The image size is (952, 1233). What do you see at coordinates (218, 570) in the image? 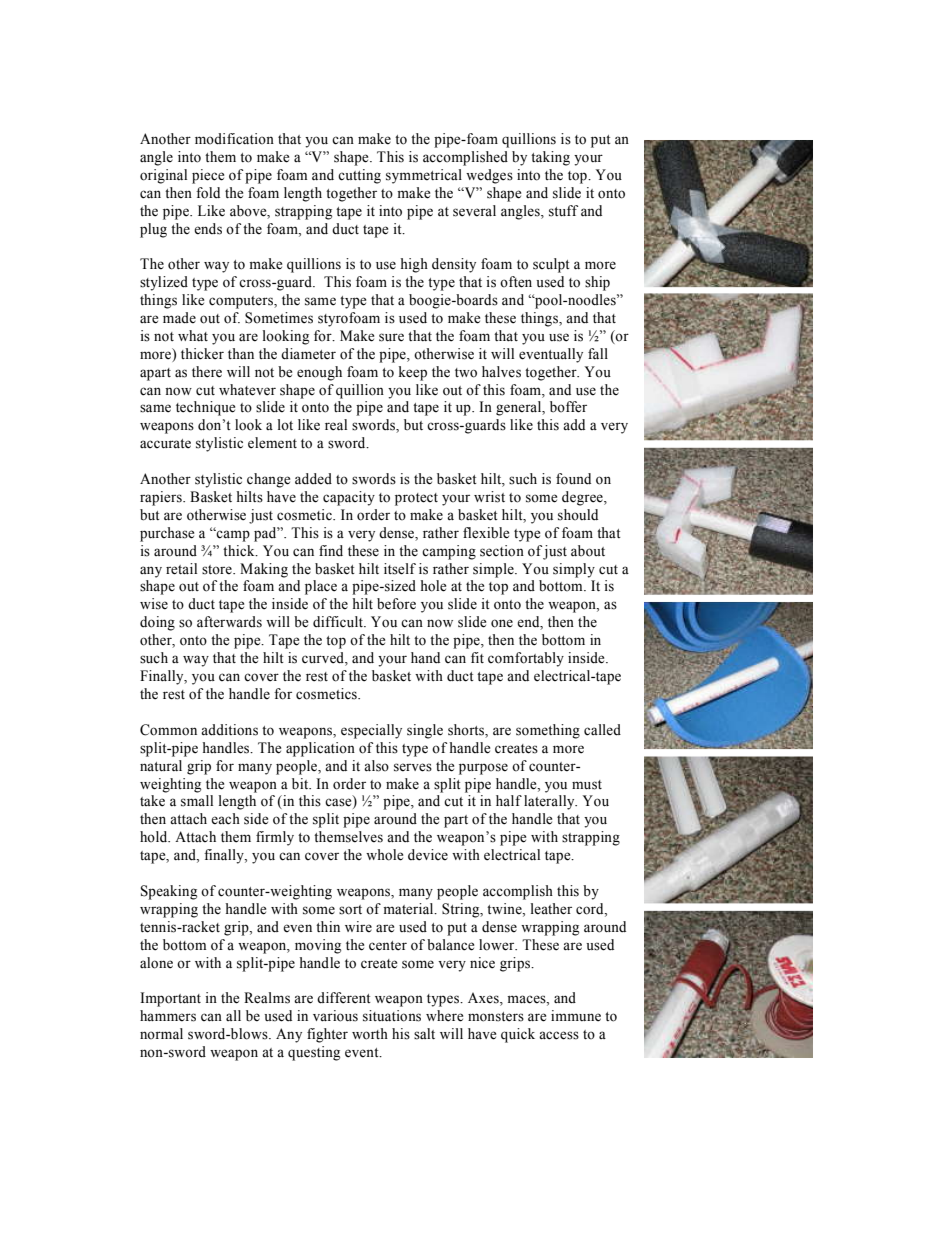
I see `store` at bounding box center [218, 570].
